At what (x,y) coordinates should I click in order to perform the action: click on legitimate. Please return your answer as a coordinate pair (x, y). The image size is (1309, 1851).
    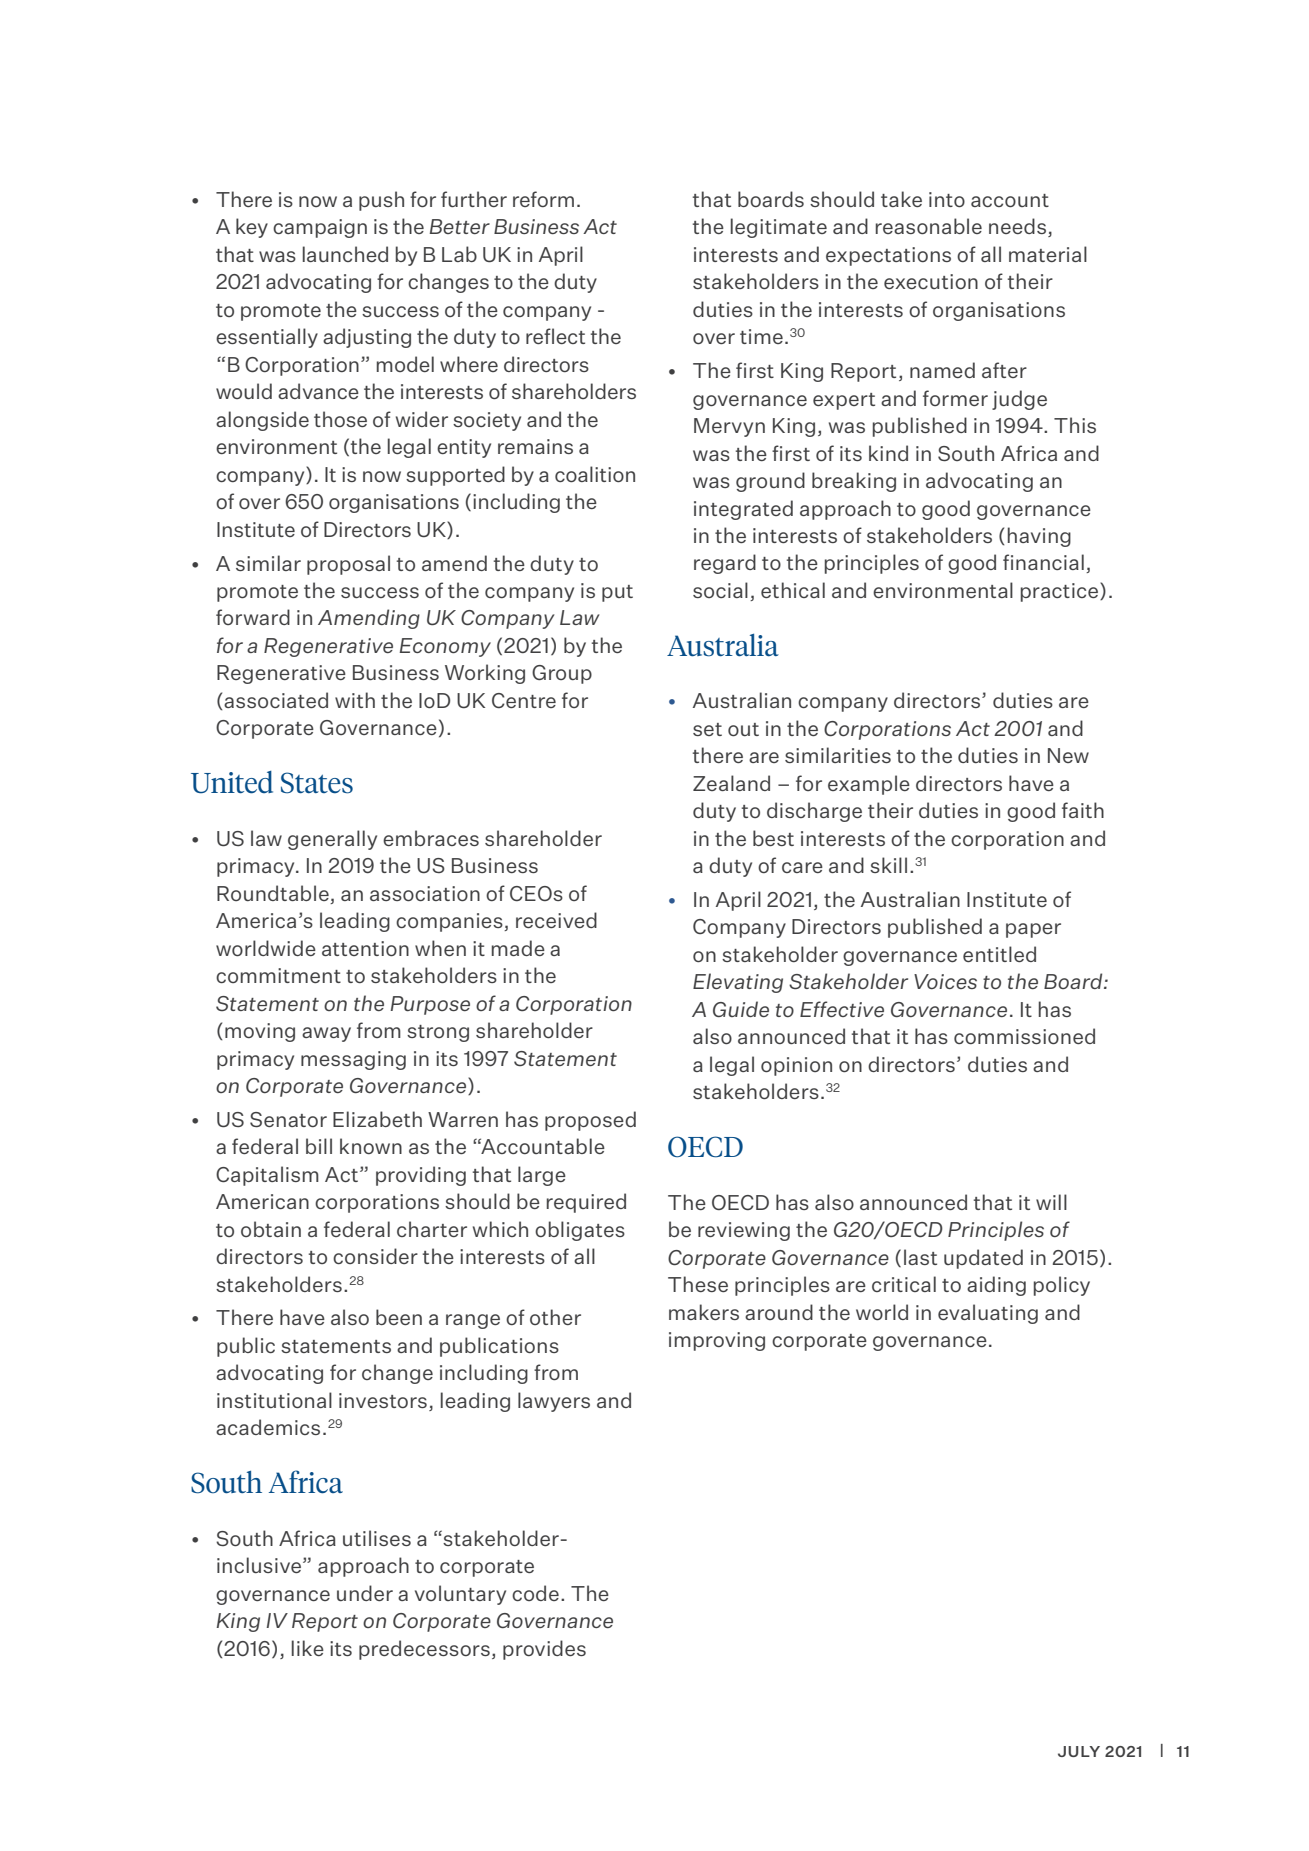
    Looking at the image, I should click on (779, 228).
